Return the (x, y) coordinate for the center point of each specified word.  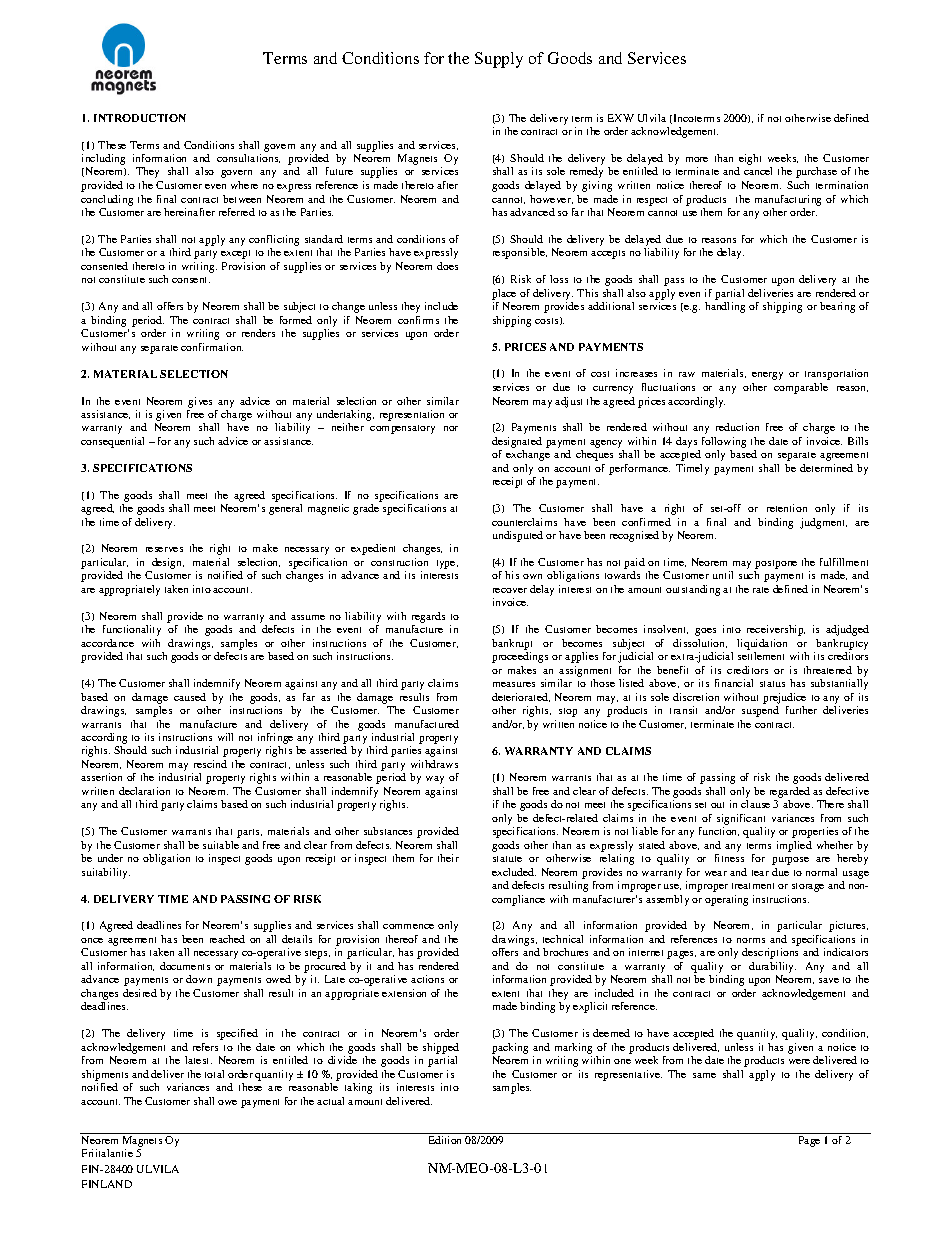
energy (767, 376)
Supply (499, 60)
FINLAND (107, 1184)
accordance (107, 643)
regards (428, 617)
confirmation (212, 347)
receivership (776, 630)
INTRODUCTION (140, 118)
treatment (753, 886)
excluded (514, 872)
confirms (418, 320)
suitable (221, 845)
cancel (758, 171)
